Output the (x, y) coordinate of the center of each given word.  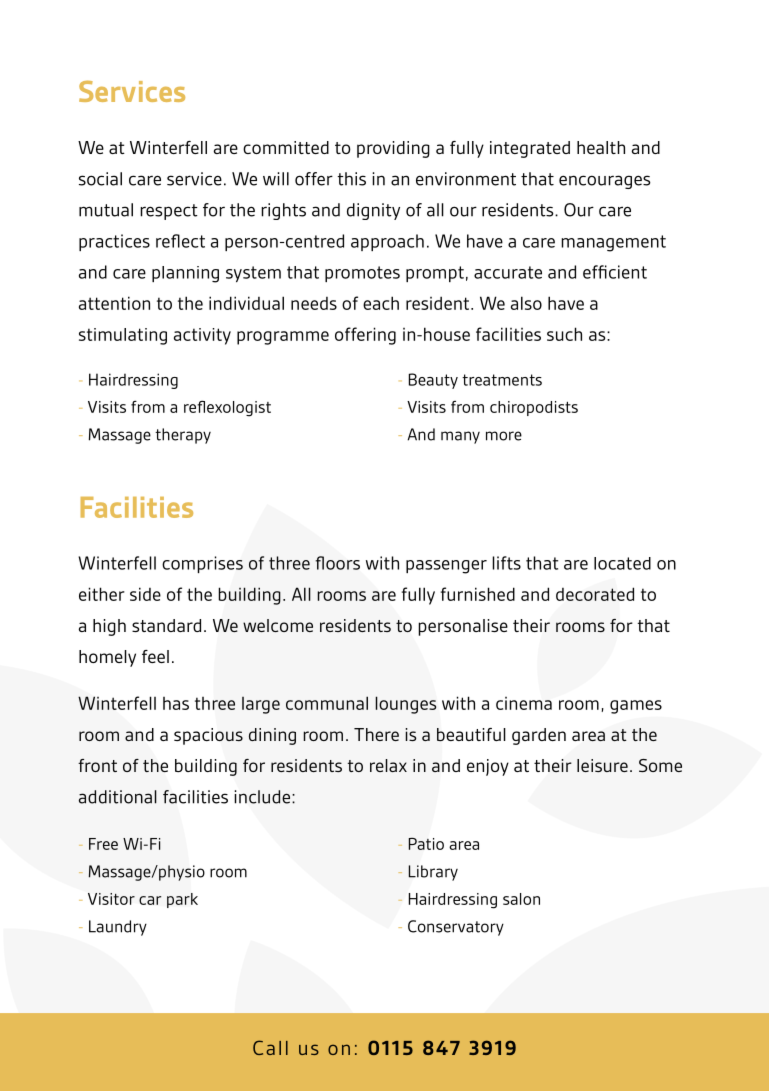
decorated (595, 594)
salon (521, 899)
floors (337, 563)
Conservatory (456, 928)
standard (166, 625)
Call (270, 1047)
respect (169, 212)
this (351, 179)
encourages (605, 182)
